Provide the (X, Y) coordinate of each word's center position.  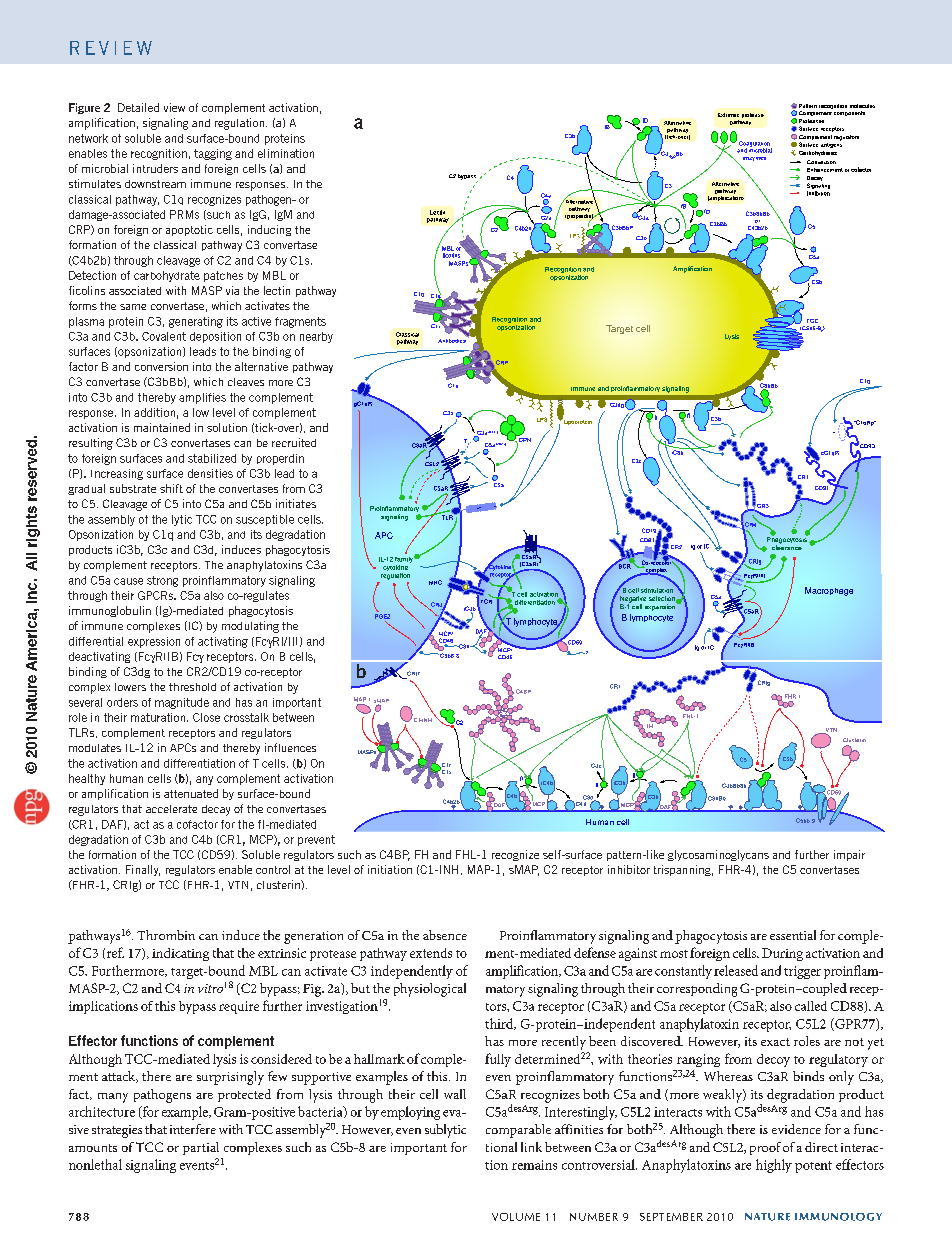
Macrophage (829, 591)
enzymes (754, 159)
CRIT (413, 673)
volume (516, 1217)
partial (201, 1148)
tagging (213, 154)
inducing (269, 230)
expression (154, 642)
